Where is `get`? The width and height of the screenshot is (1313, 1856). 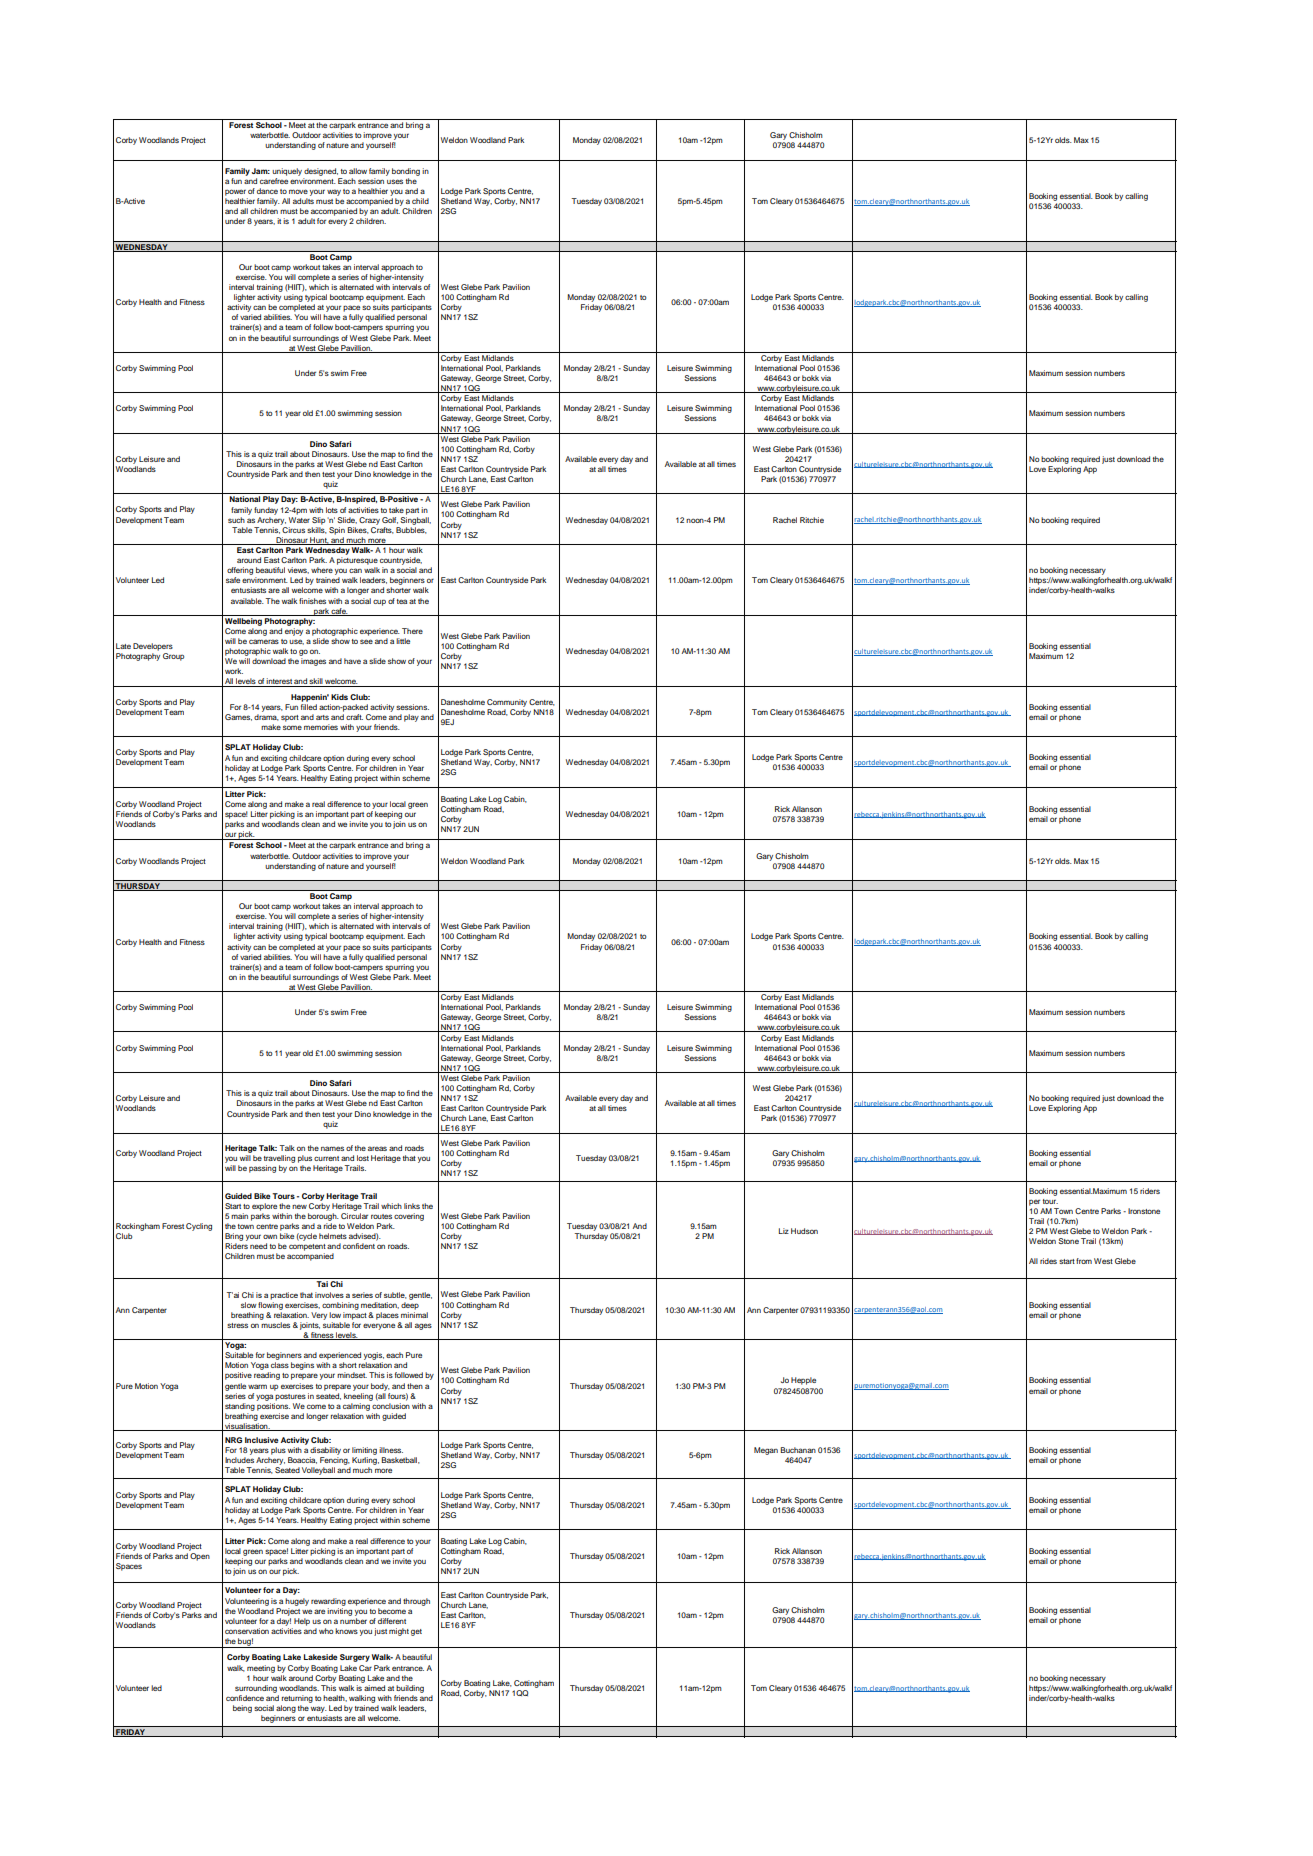 get is located at coordinates (416, 1632).
